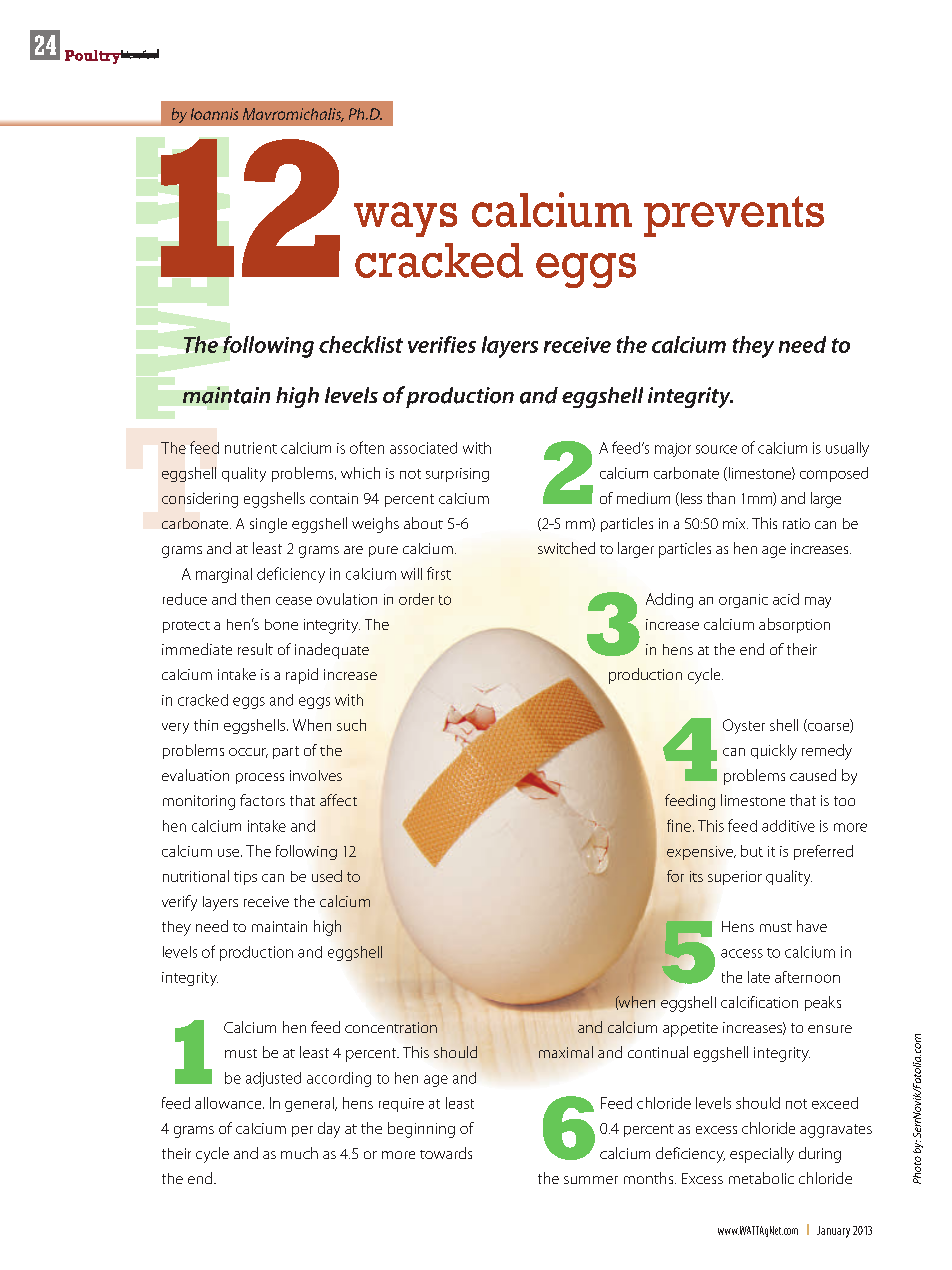 This screenshot has width=952, height=1270. Describe the element at coordinates (416, 599) in the screenshot. I see `order` at that location.
